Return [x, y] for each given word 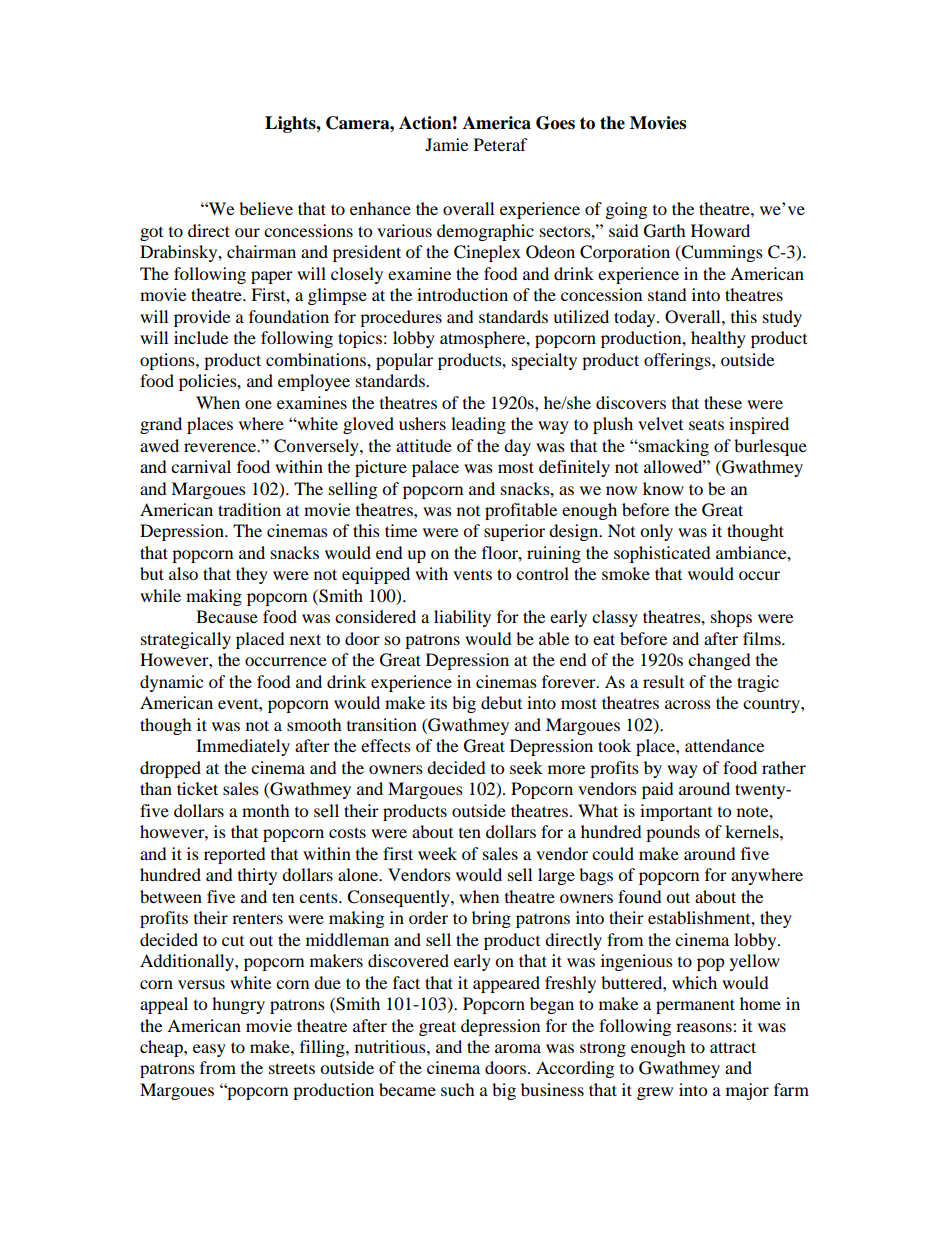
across [688, 704]
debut [501, 702]
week [437, 853]
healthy [718, 339]
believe [266, 208]
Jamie [446, 144]
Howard [720, 230]
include [201, 337]
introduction [462, 294]
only [656, 532]
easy [209, 1050]
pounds [673, 833]
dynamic [171, 683]
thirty [257, 876]
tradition [249, 509]
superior [514, 532]
